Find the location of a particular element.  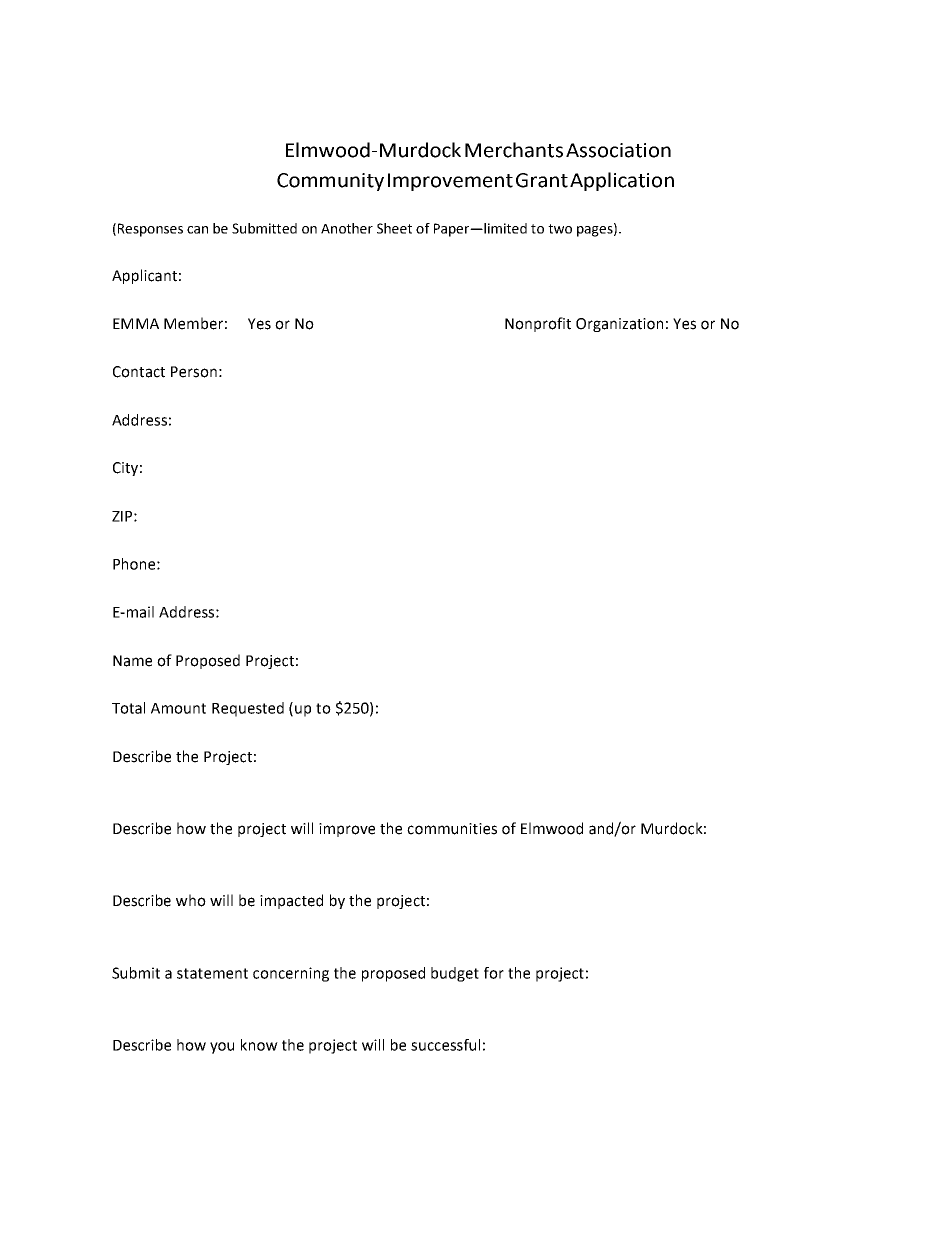

budget is located at coordinates (455, 974).
